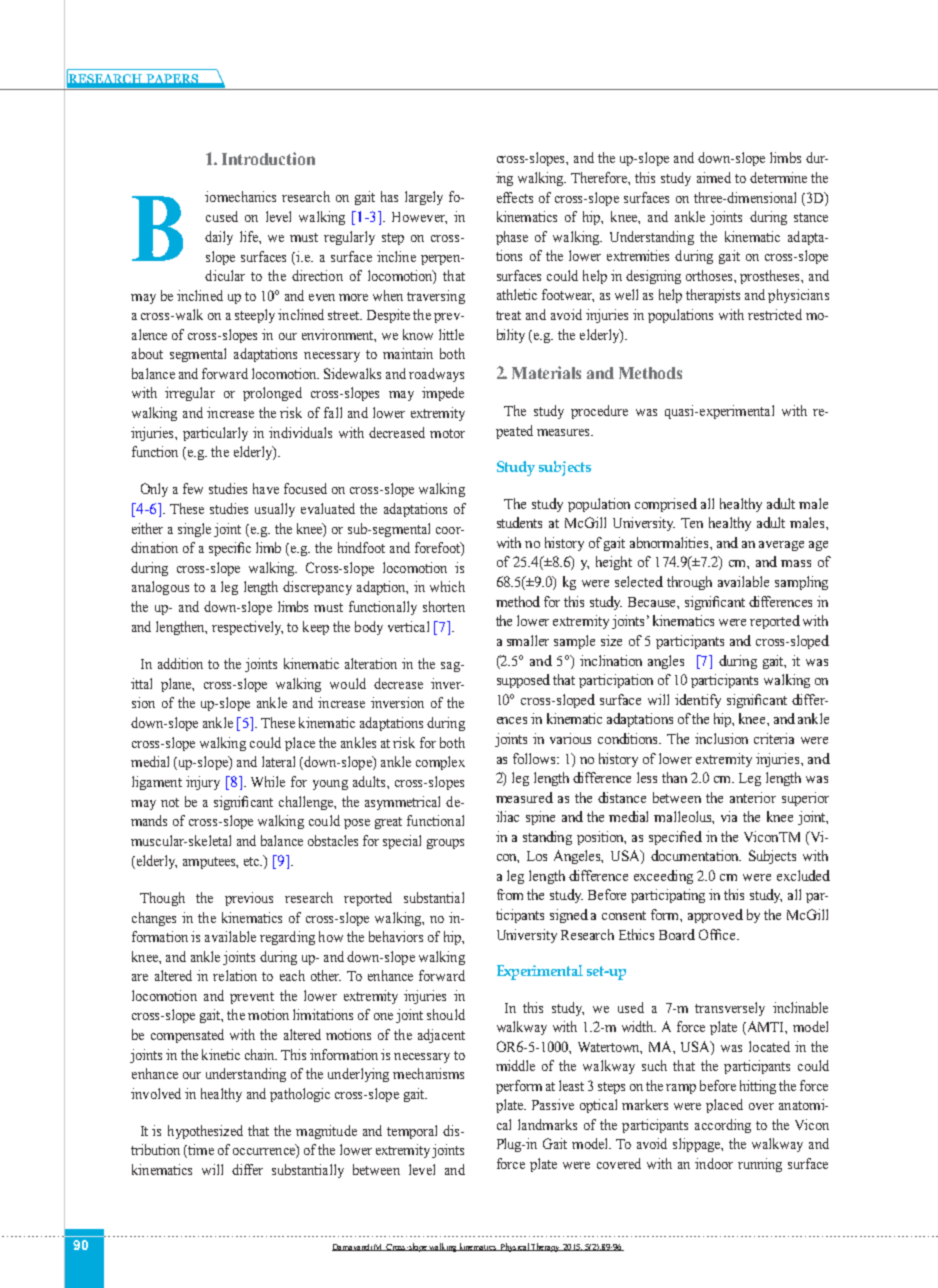 The height and width of the screenshot is (1288, 938). Describe the element at coordinates (326, 1132) in the screenshot. I see `magnitude` at that location.
